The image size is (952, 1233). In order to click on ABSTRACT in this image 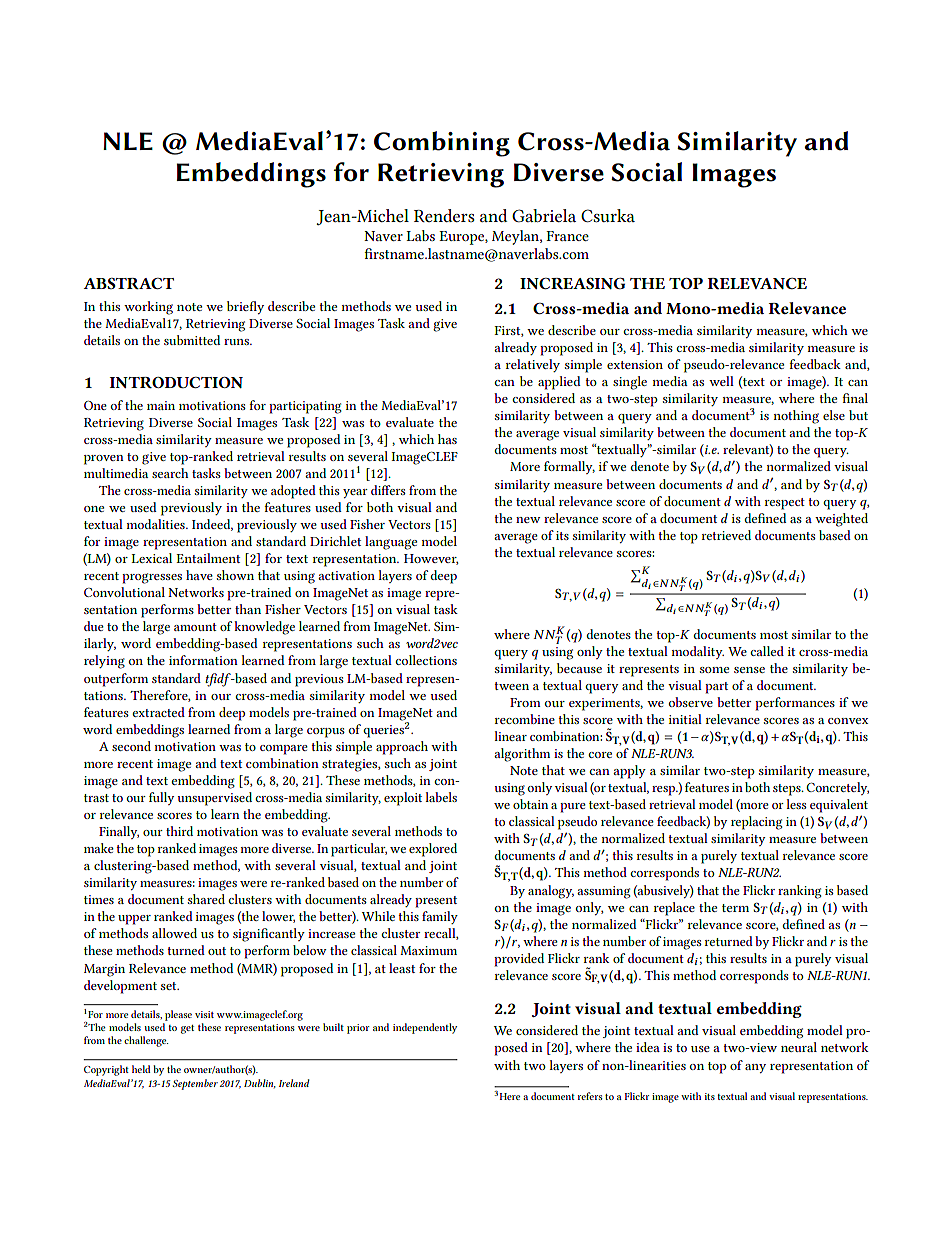, I will do `click(128, 283)`.
